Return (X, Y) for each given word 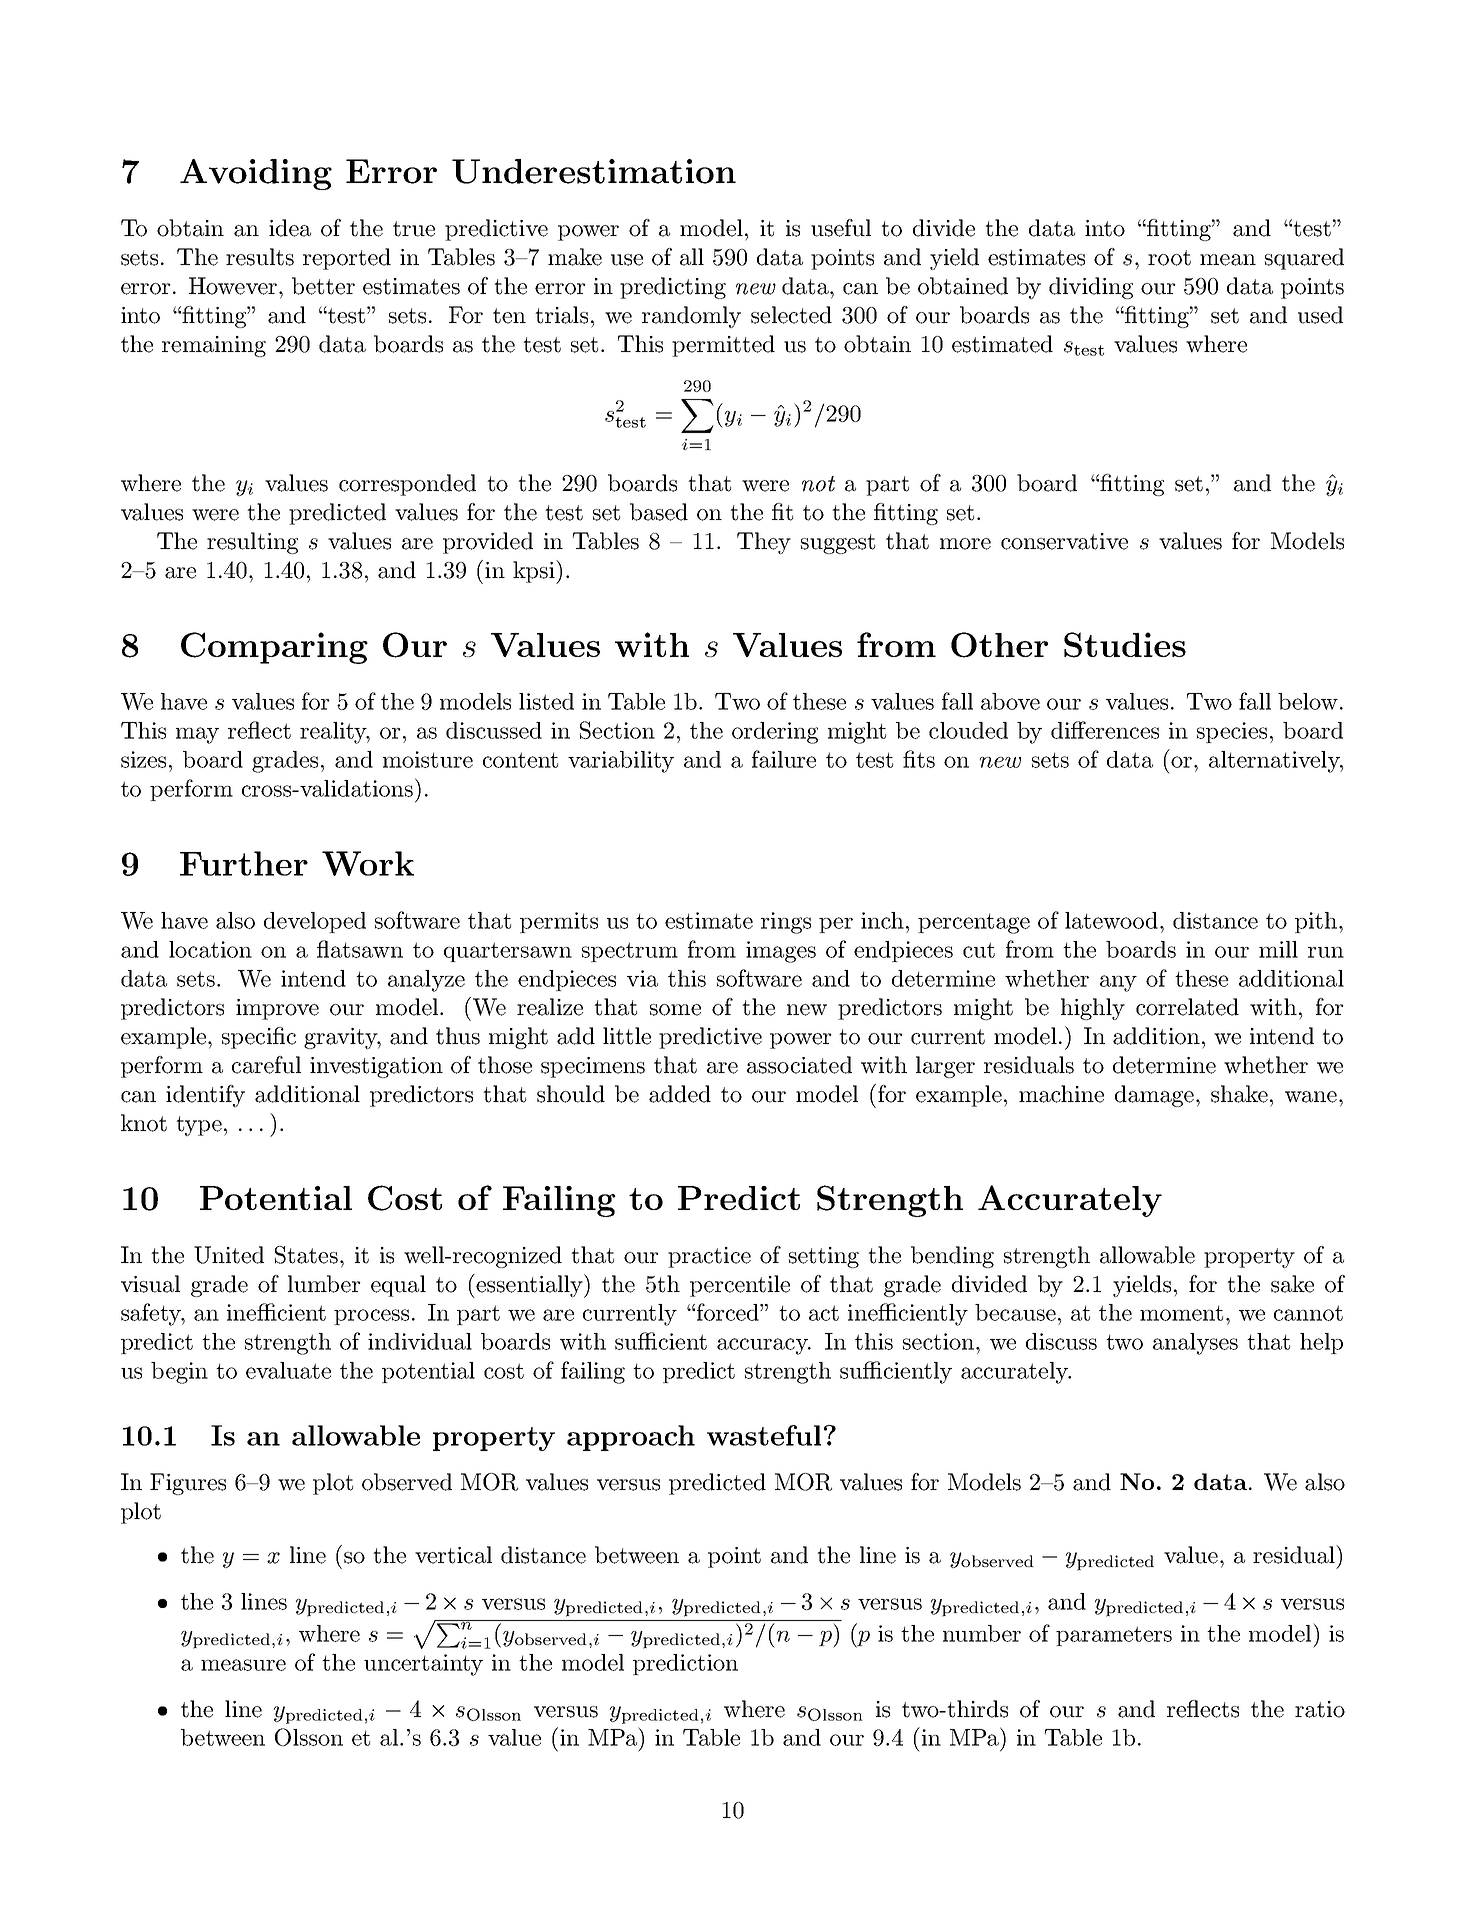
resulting (252, 543)
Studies (1125, 645)
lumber (324, 1284)
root (1169, 258)
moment (1181, 1313)
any (1118, 983)
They (764, 543)
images (781, 952)
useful (841, 228)
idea (290, 228)
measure (243, 1665)
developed (315, 922)
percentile (740, 1286)
